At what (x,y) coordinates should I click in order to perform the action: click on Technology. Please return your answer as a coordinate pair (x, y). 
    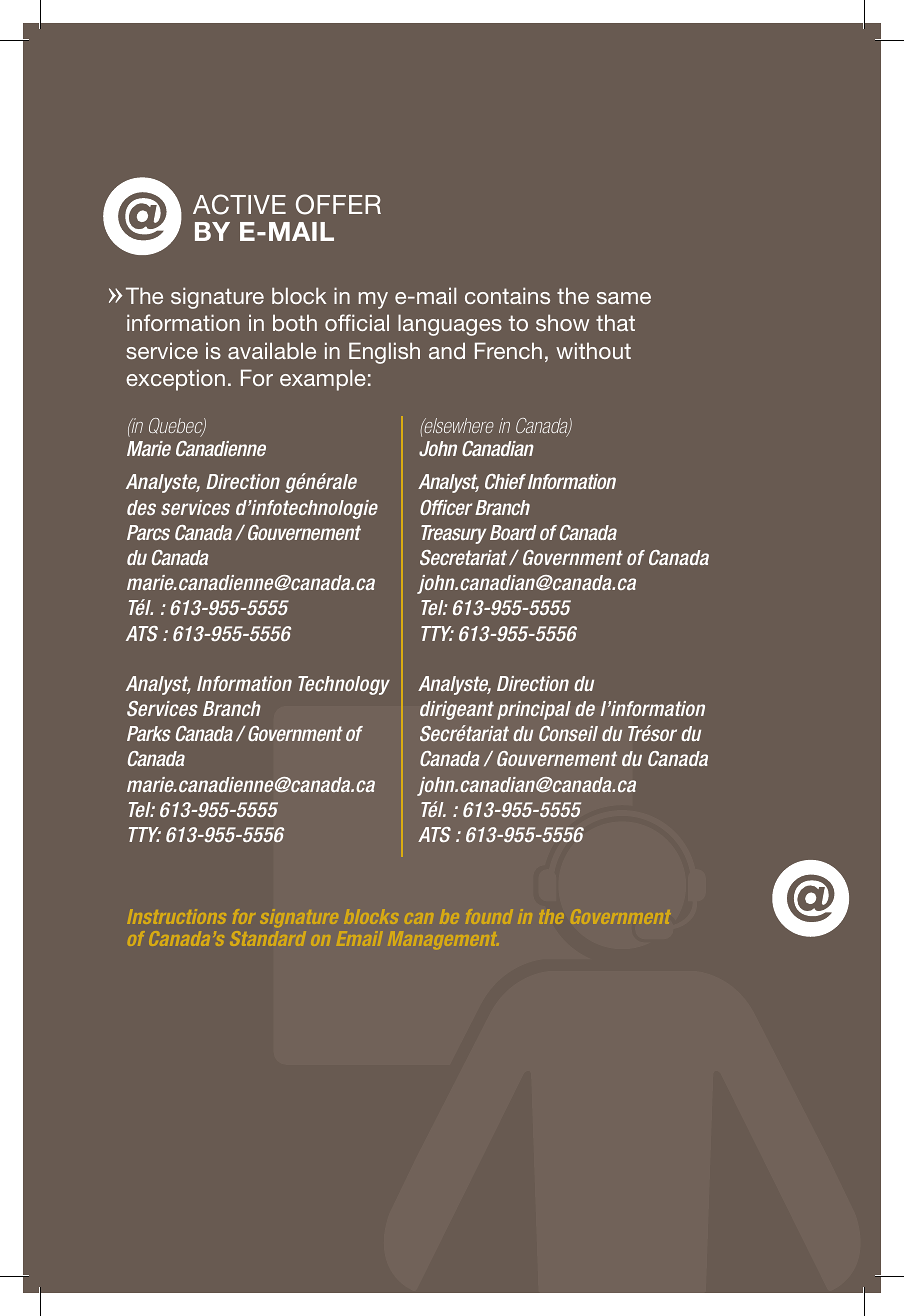
    Looking at the image, I should click on (344, 685).
